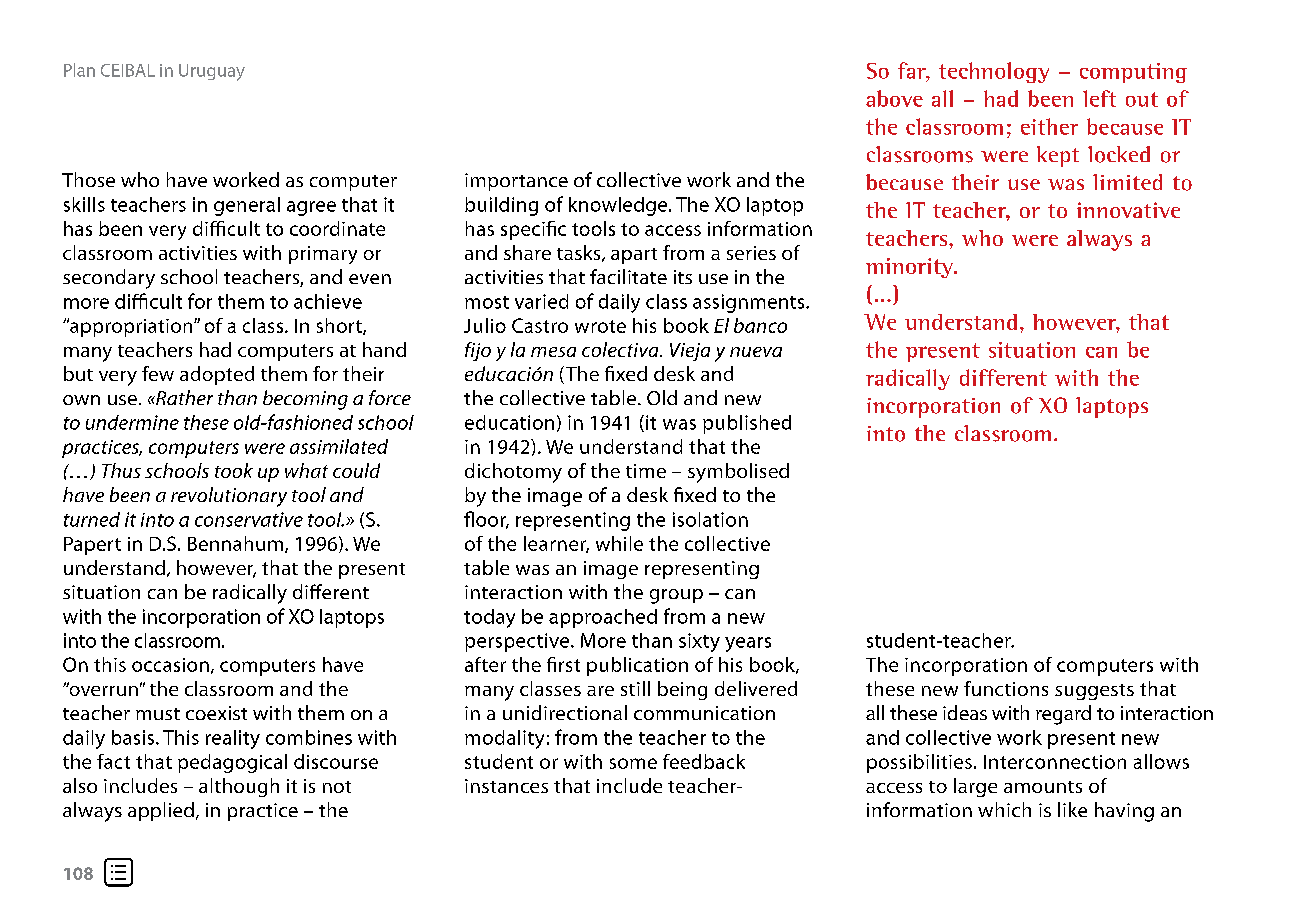 This document has width=1311, height=924. Describe the element at coordinates (603, 618) in the document. I see `approached` at that location.
